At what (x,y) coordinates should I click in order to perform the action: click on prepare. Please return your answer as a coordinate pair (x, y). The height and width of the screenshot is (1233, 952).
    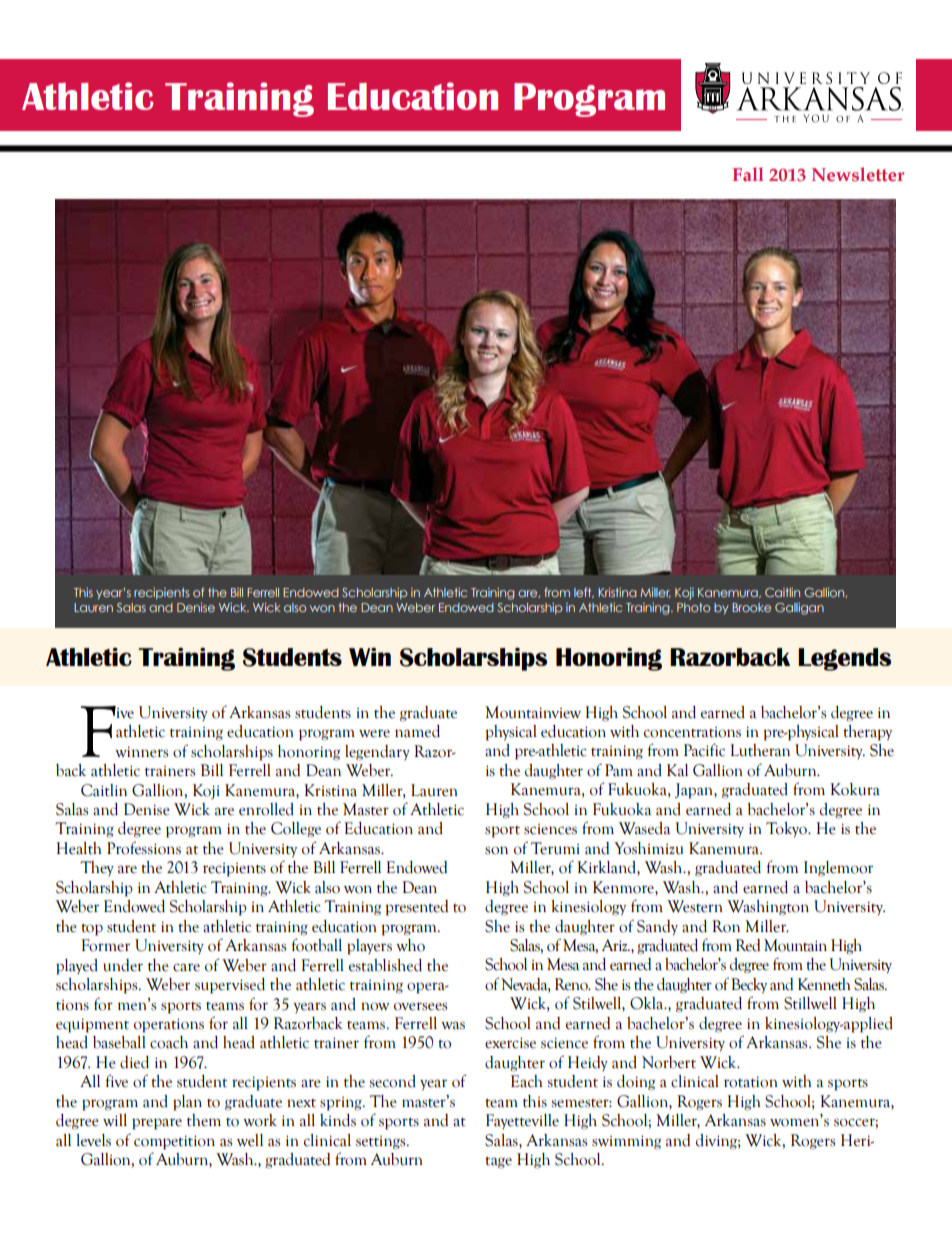
    Looking at the image, I should click on (157, 1124).
